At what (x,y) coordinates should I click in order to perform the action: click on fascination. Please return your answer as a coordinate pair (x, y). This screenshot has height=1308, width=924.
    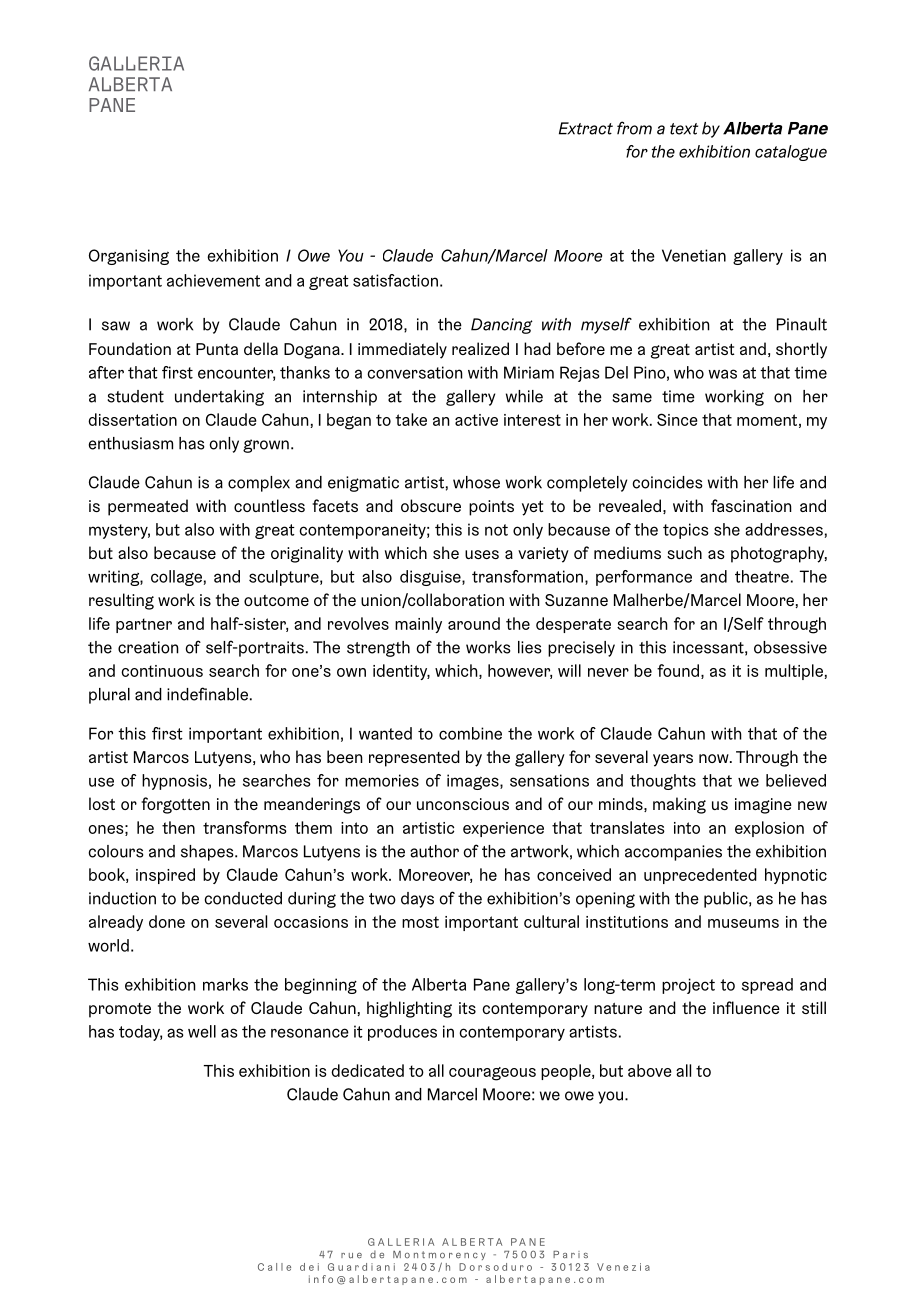
    Looking at the image, I should click on (751, 505).
